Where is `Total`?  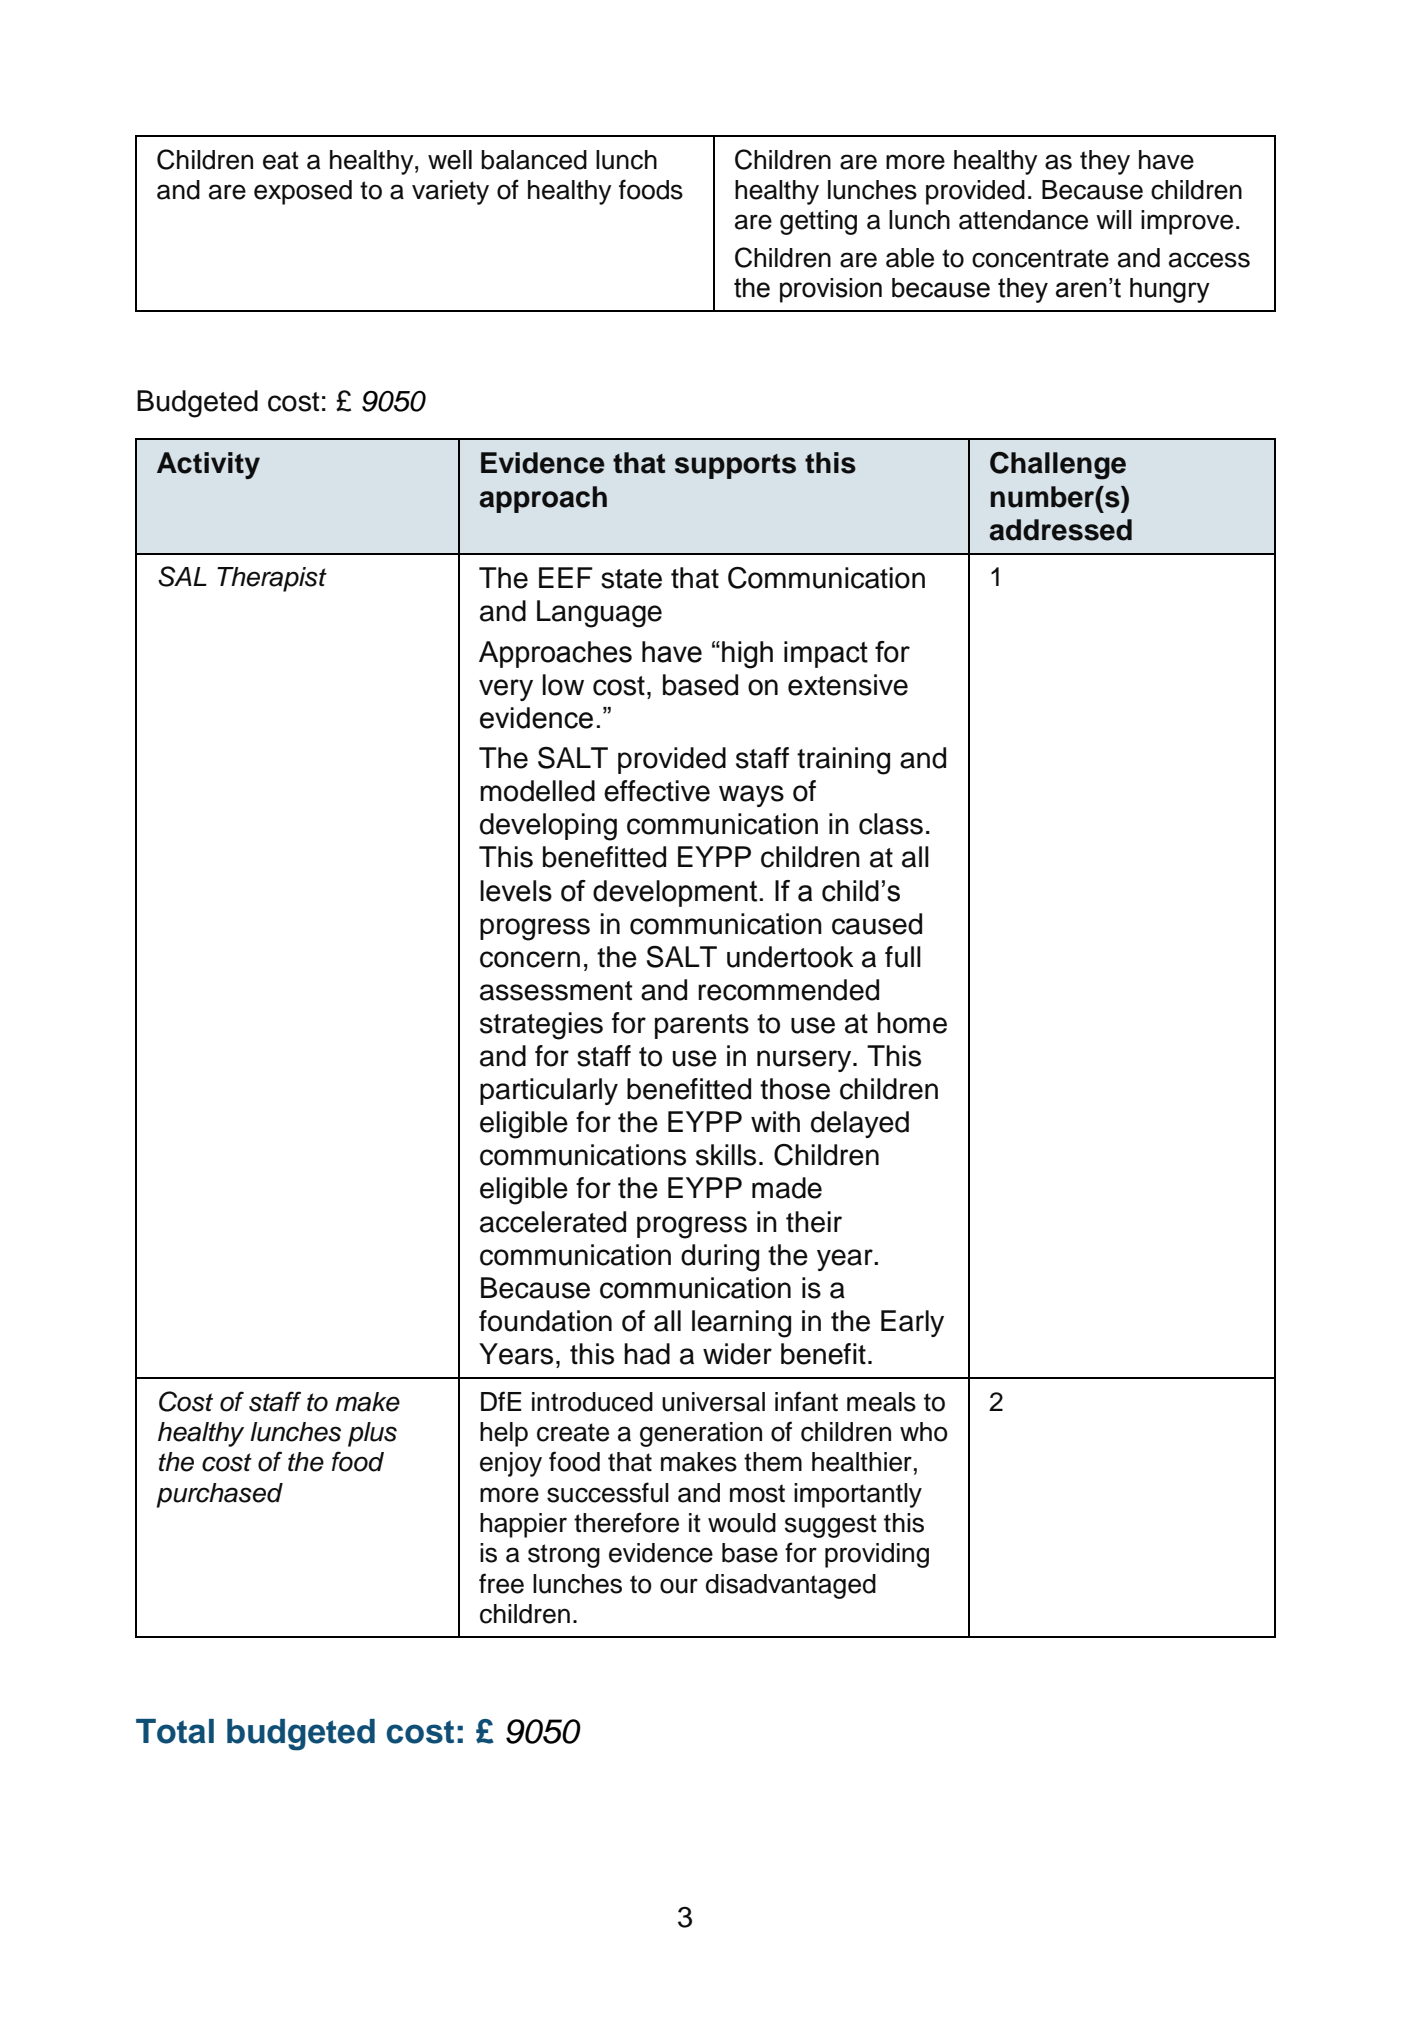 Total is located at coordinates (175, 1731).
